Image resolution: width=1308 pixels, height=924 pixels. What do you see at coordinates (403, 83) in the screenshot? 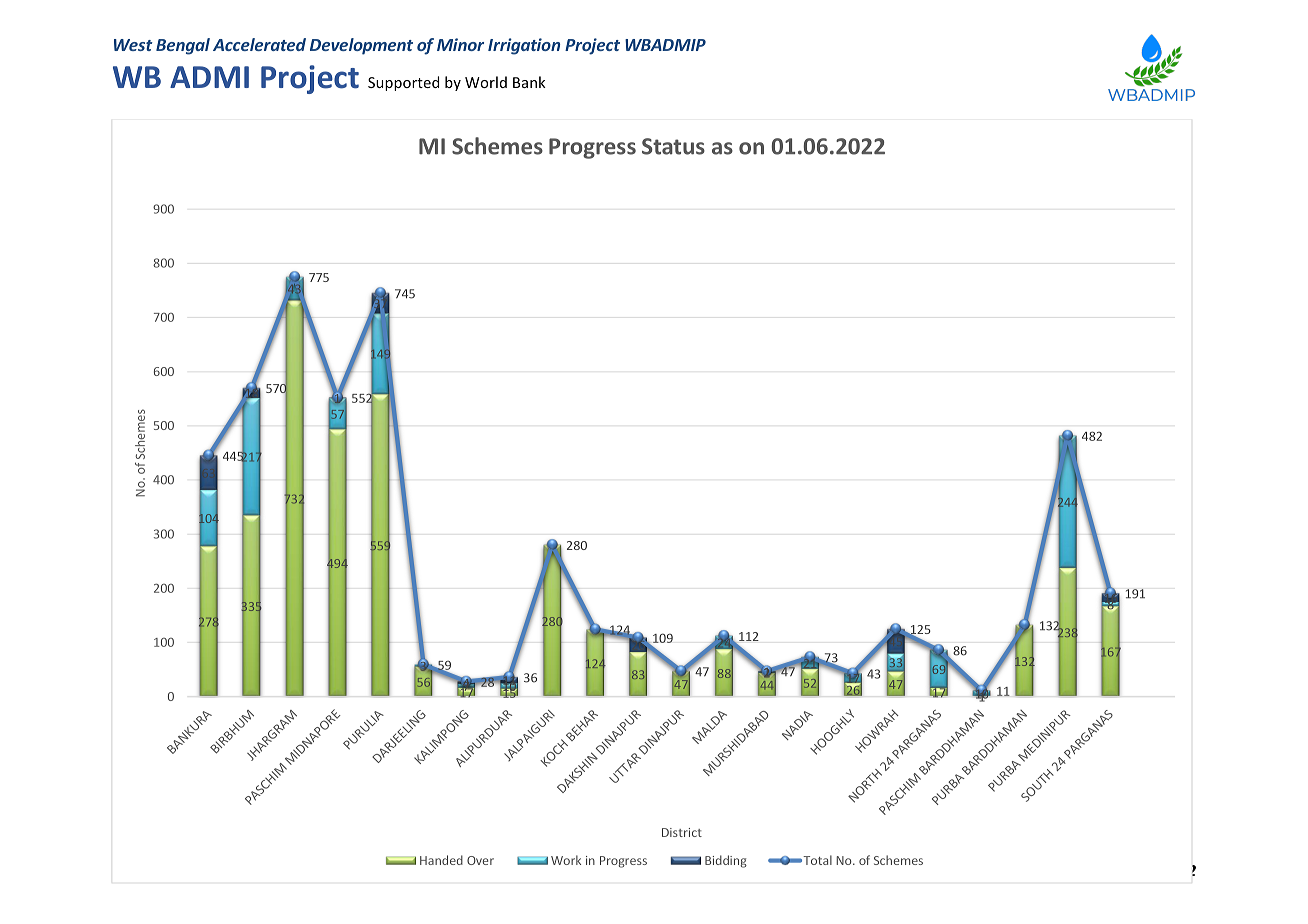
I see `Supported` at bounding box center [403, 83].
